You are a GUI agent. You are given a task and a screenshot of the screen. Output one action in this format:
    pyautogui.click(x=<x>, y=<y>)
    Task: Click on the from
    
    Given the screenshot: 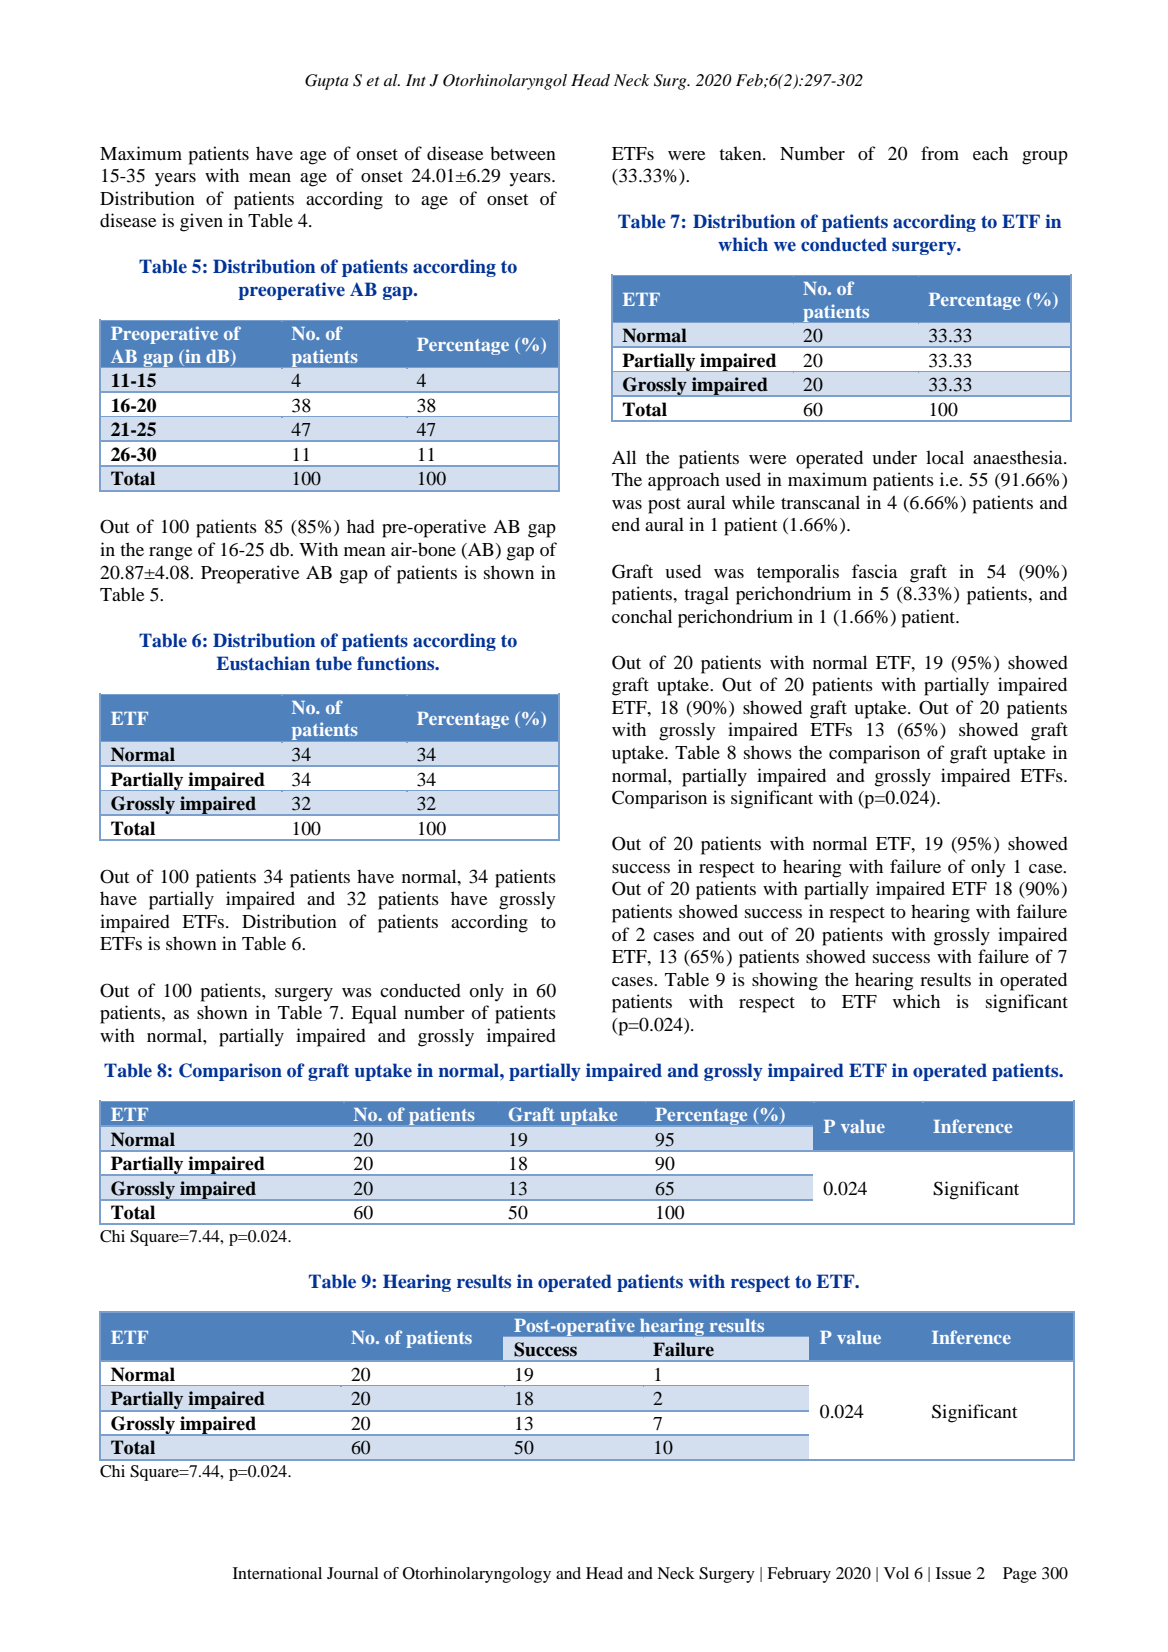 What is the action you would take?
    pyautogui.click(x=940, y=153)
